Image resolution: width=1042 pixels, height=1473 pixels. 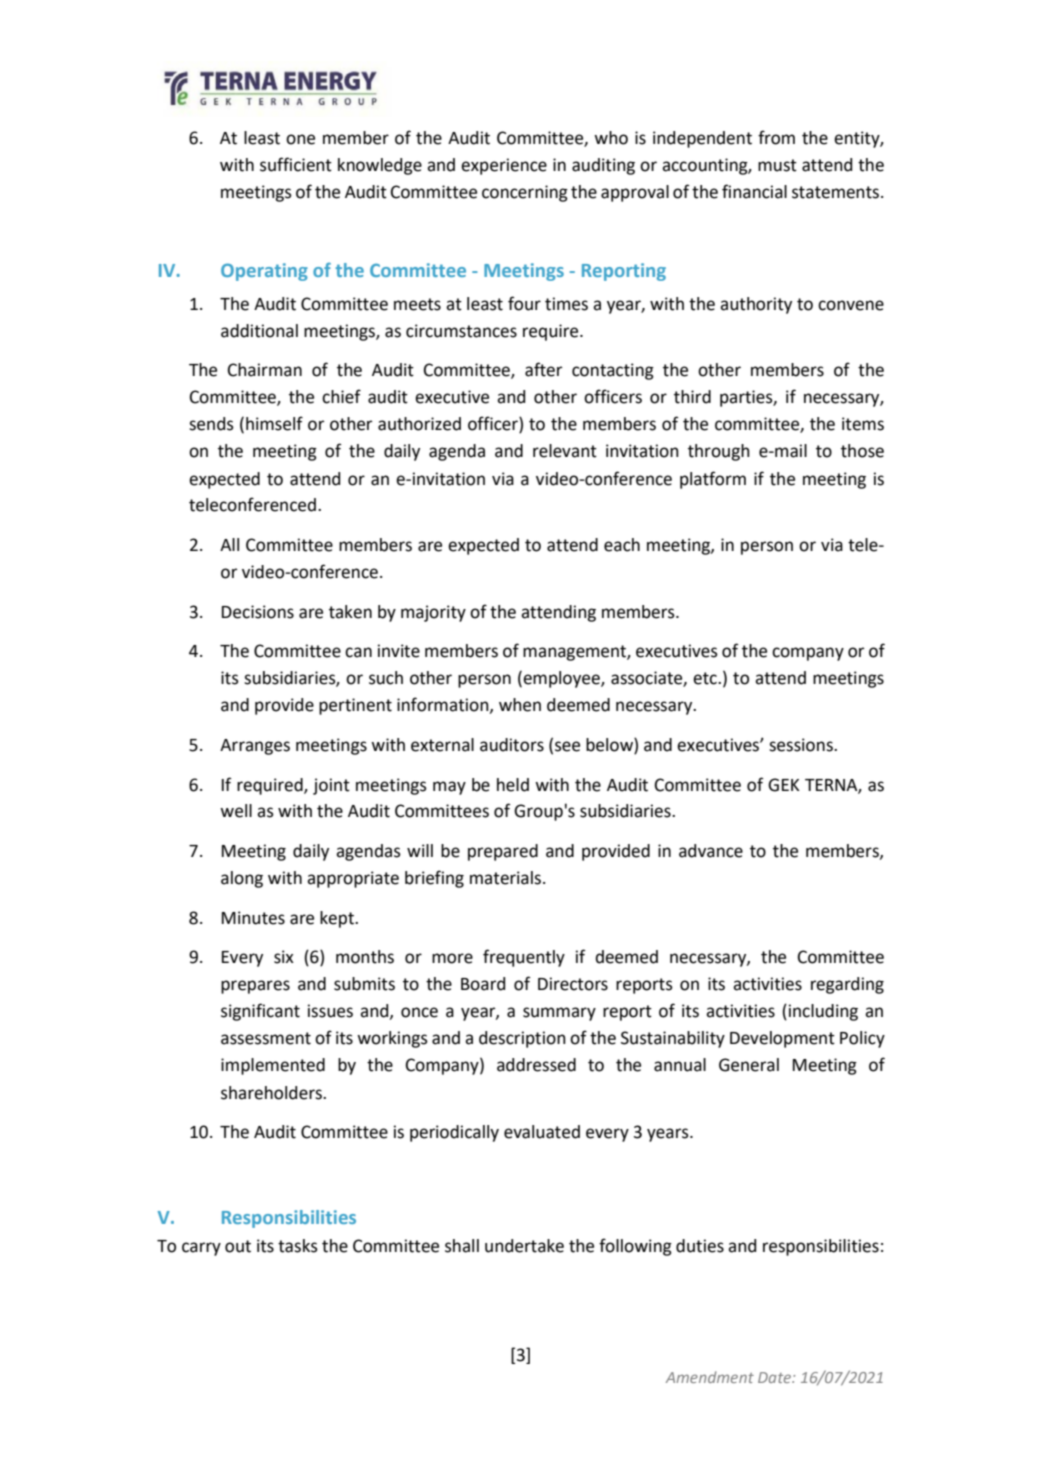 What do you see at coordinates (255, 747) in the document?
I see `Arranges` at bounding box center [255, 747].
